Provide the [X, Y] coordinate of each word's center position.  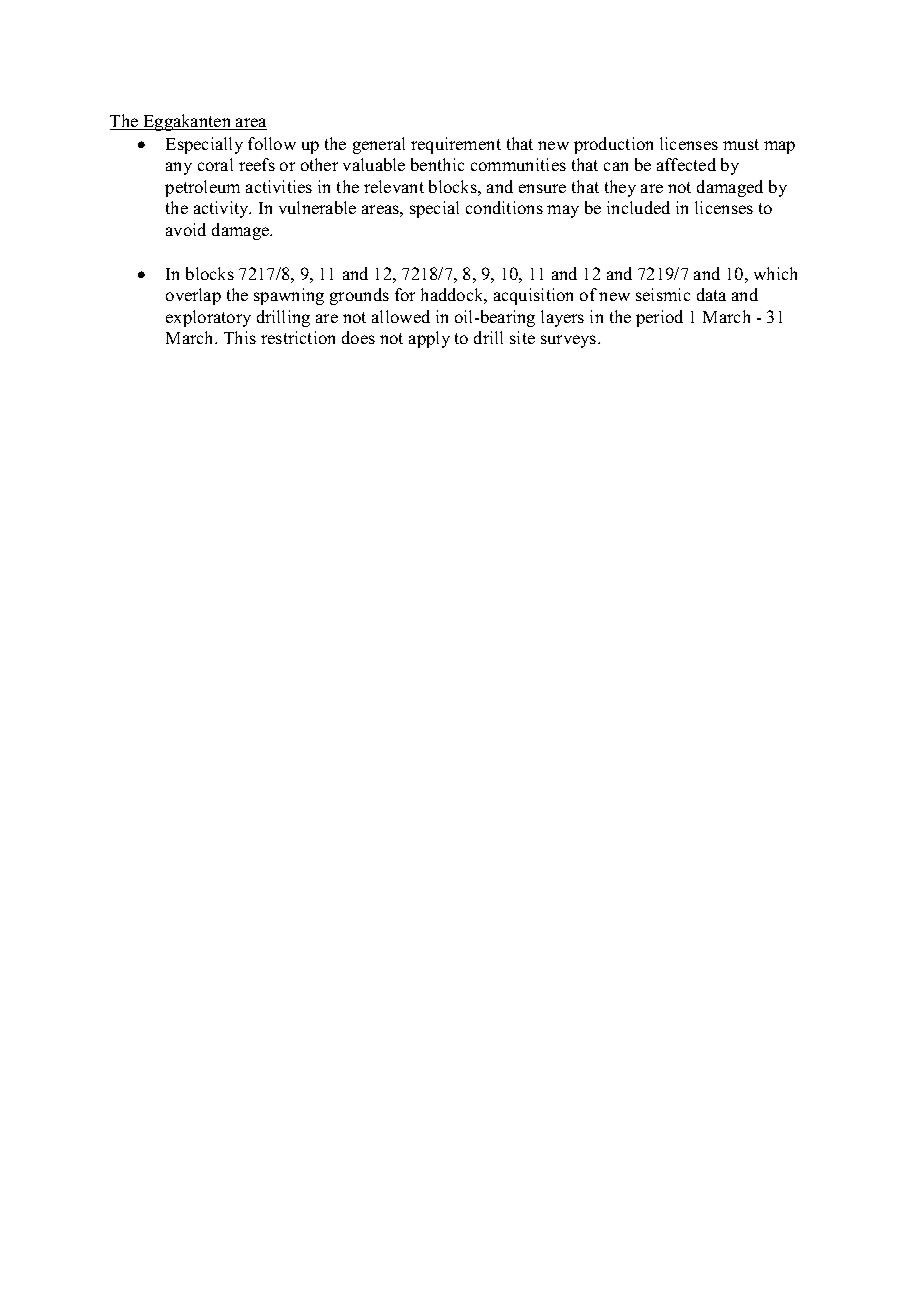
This [240, 337]
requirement [456, 145]
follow [272, 143]
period [659, 318]
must [741, 144]
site [522, 337]
